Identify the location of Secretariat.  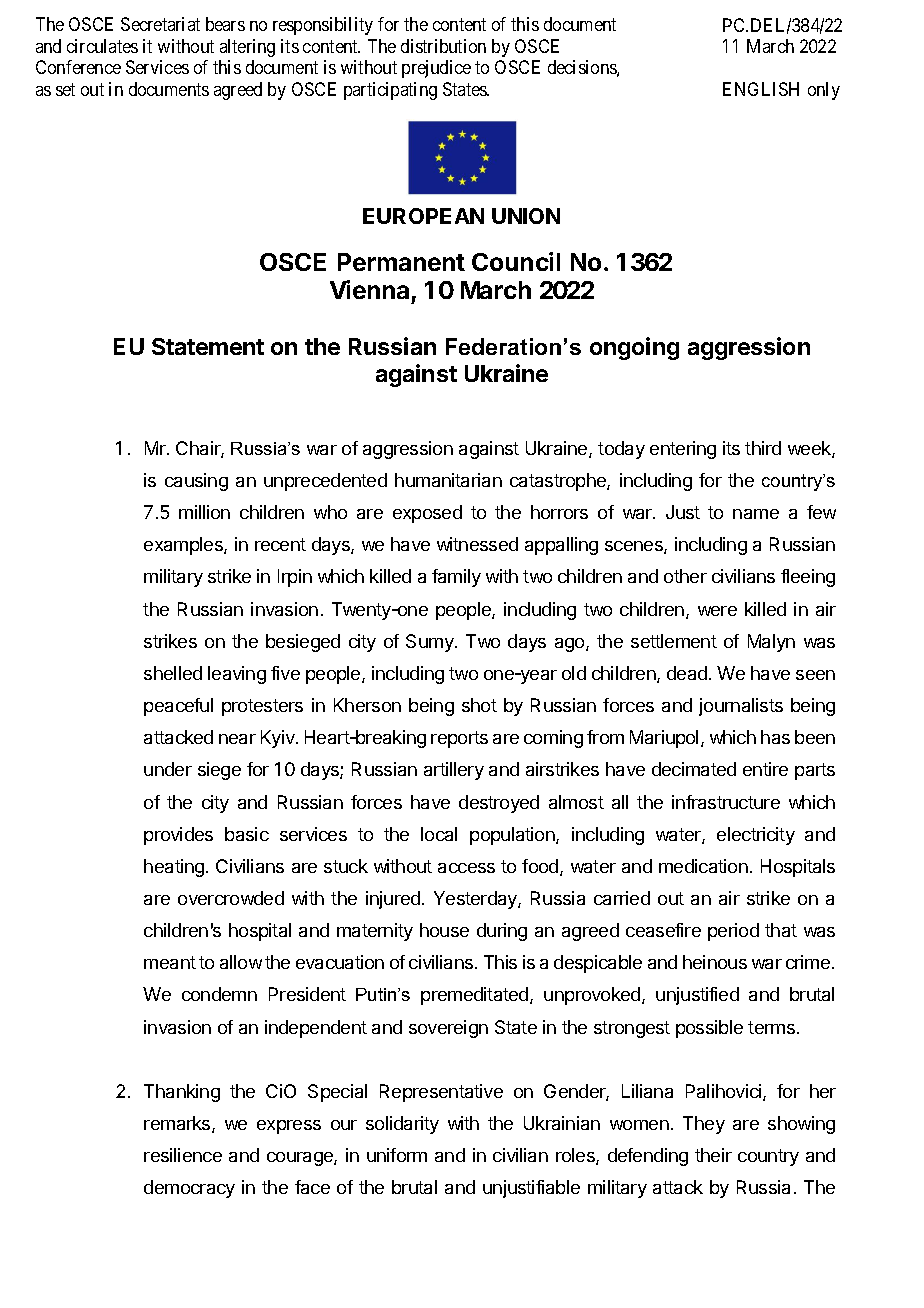
(160, 24).
